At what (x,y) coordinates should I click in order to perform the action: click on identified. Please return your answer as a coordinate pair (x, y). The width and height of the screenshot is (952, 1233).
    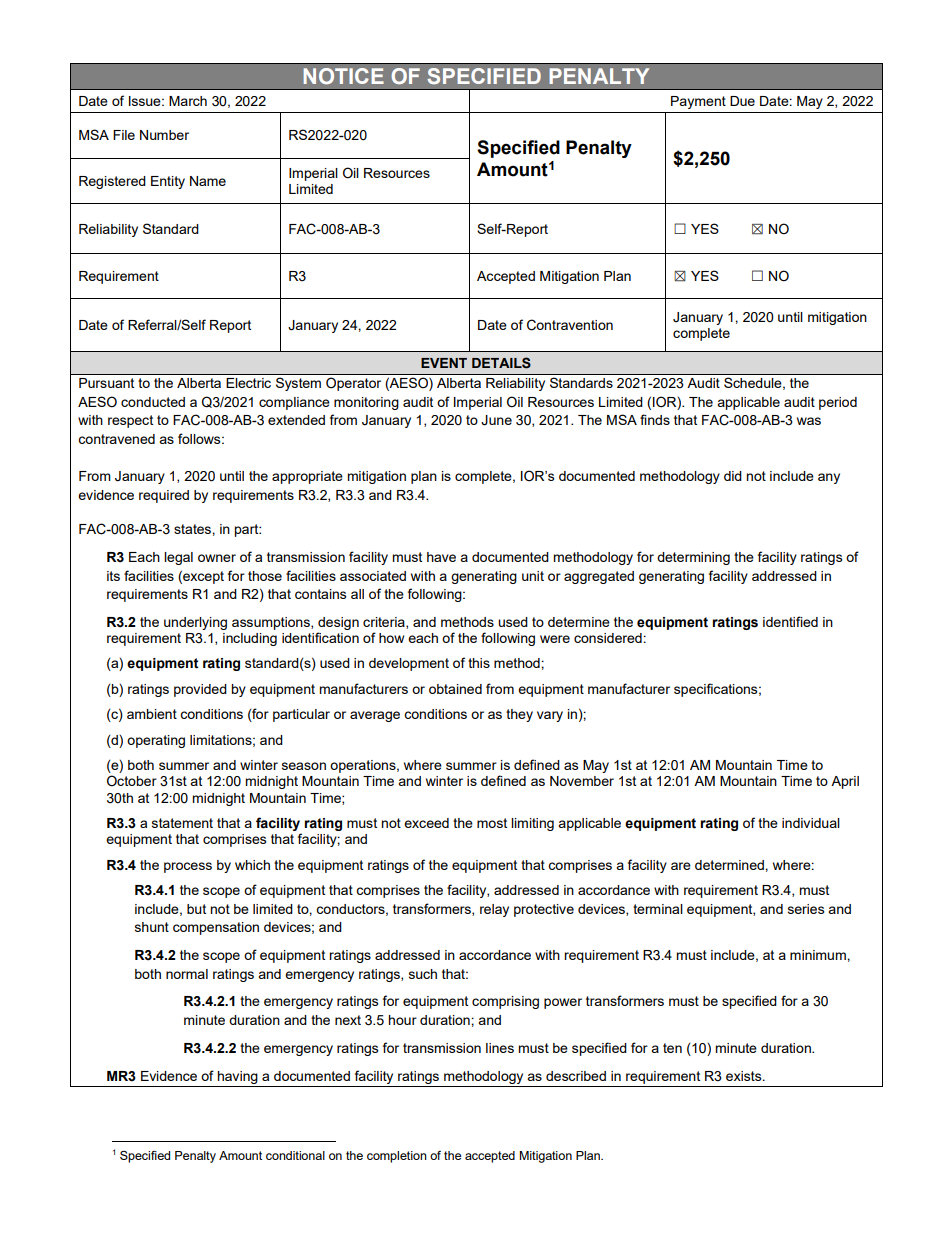
    Looking at the image, I should click on (790, 621).
